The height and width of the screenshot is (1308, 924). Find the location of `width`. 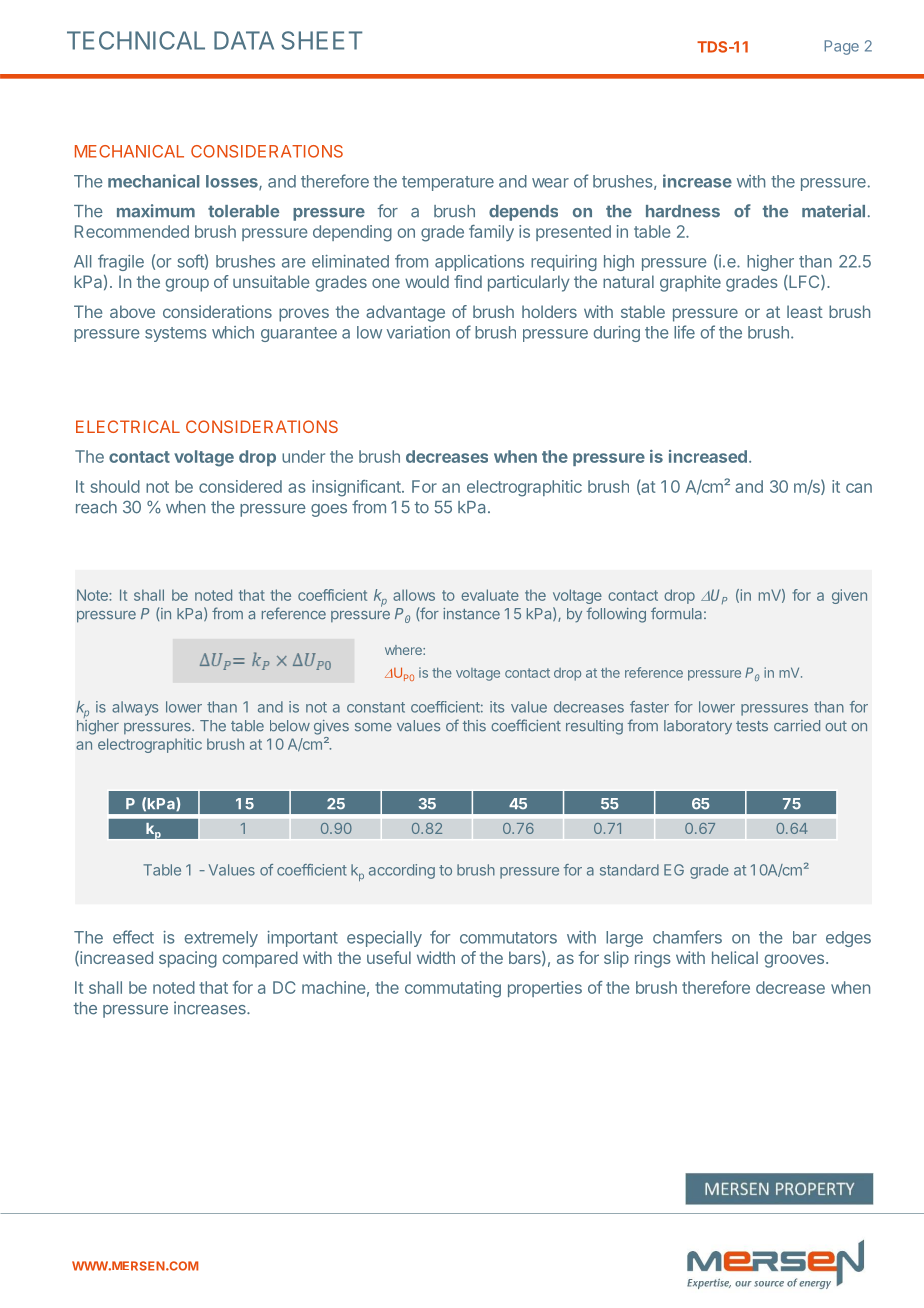

width is located at coordinates (436, 957).
